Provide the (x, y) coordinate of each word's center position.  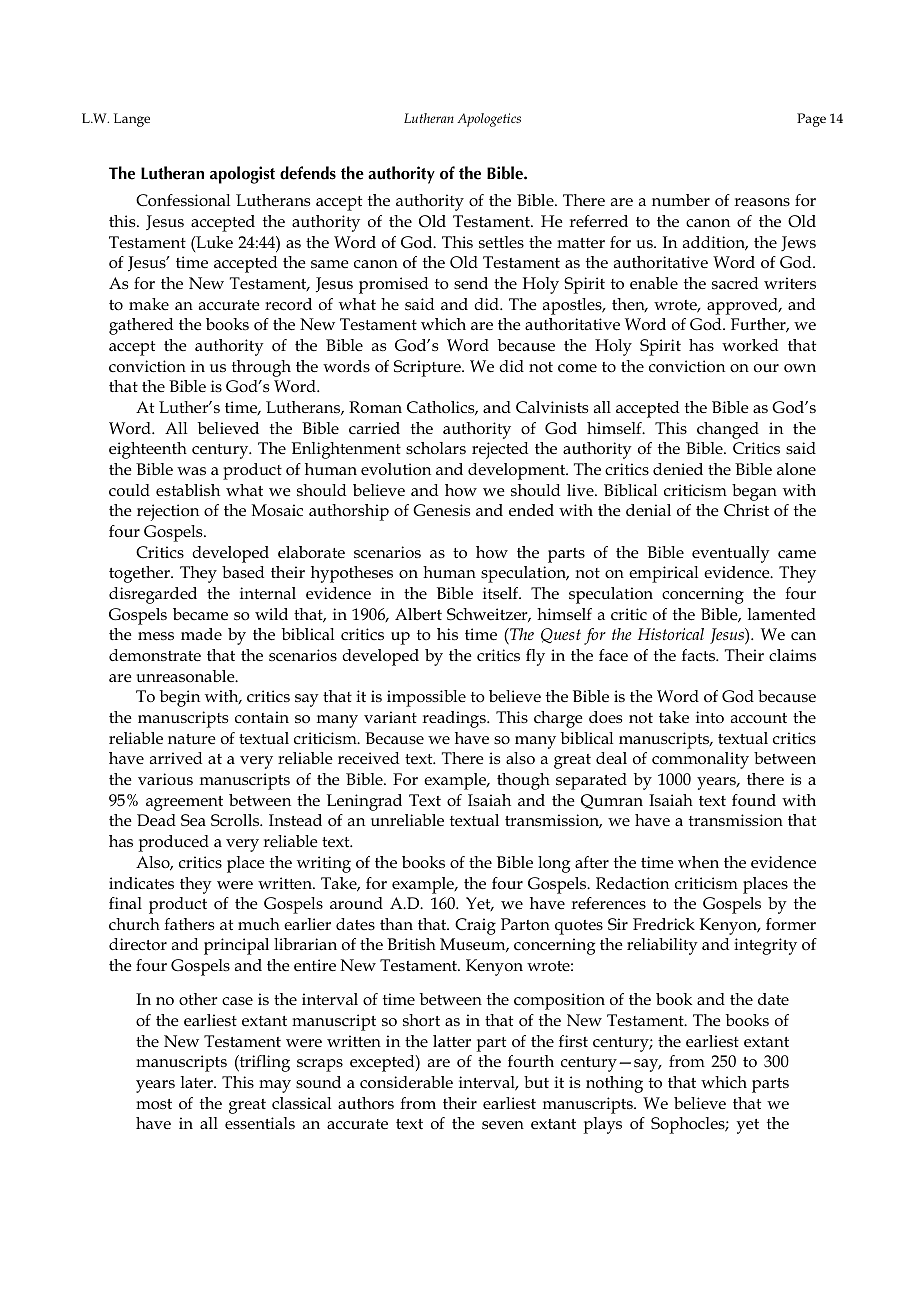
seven (503, 1125)
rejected (500, 450)
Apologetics (489, 120)
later (198, 1082)
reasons (762, 202)
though (523, 781)
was (191, 471)
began (754, 492)
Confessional (183, 200)
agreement (184, 803)
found (754, 800)
